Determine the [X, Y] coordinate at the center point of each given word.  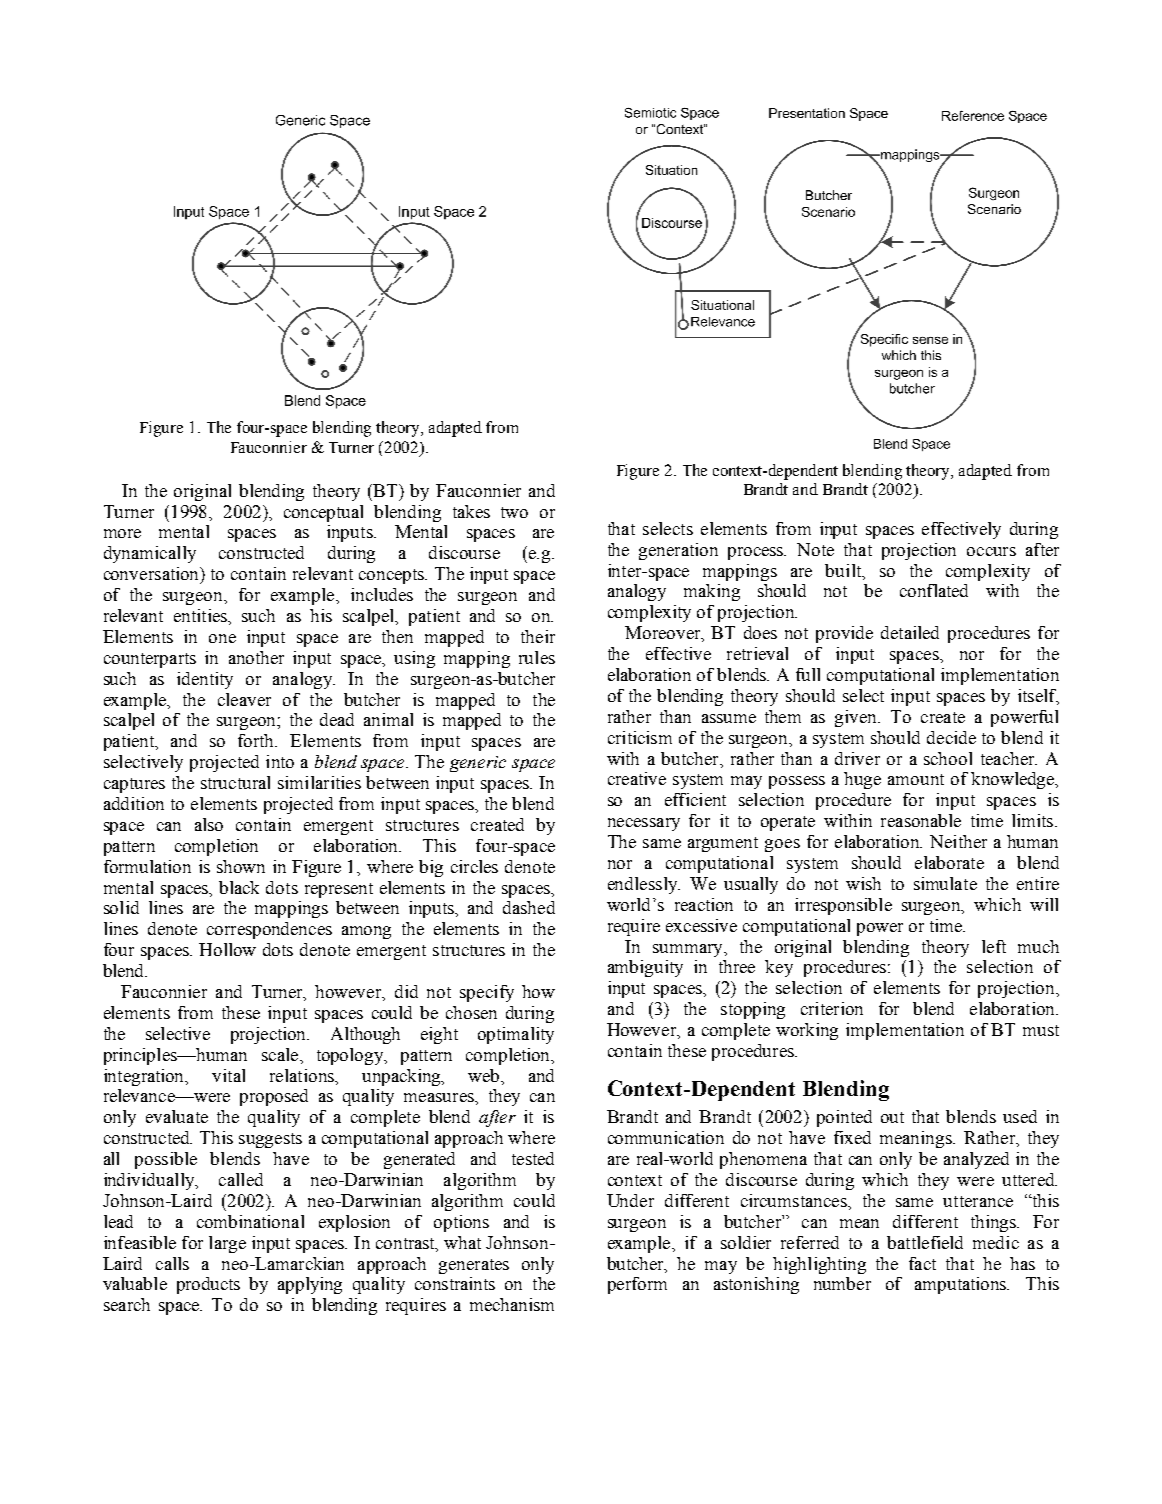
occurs [991, 551]
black [239, 887]
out [892, 1117]
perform [637, 1285]
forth [257, 740]
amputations [962, 1285]
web [485, 1075]
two [514, 512]
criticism [640, 737]
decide [951, 737]
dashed [529, 907]
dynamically [150, 554]
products [208, 1285]
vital [228, 1075]
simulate [945, 883]
